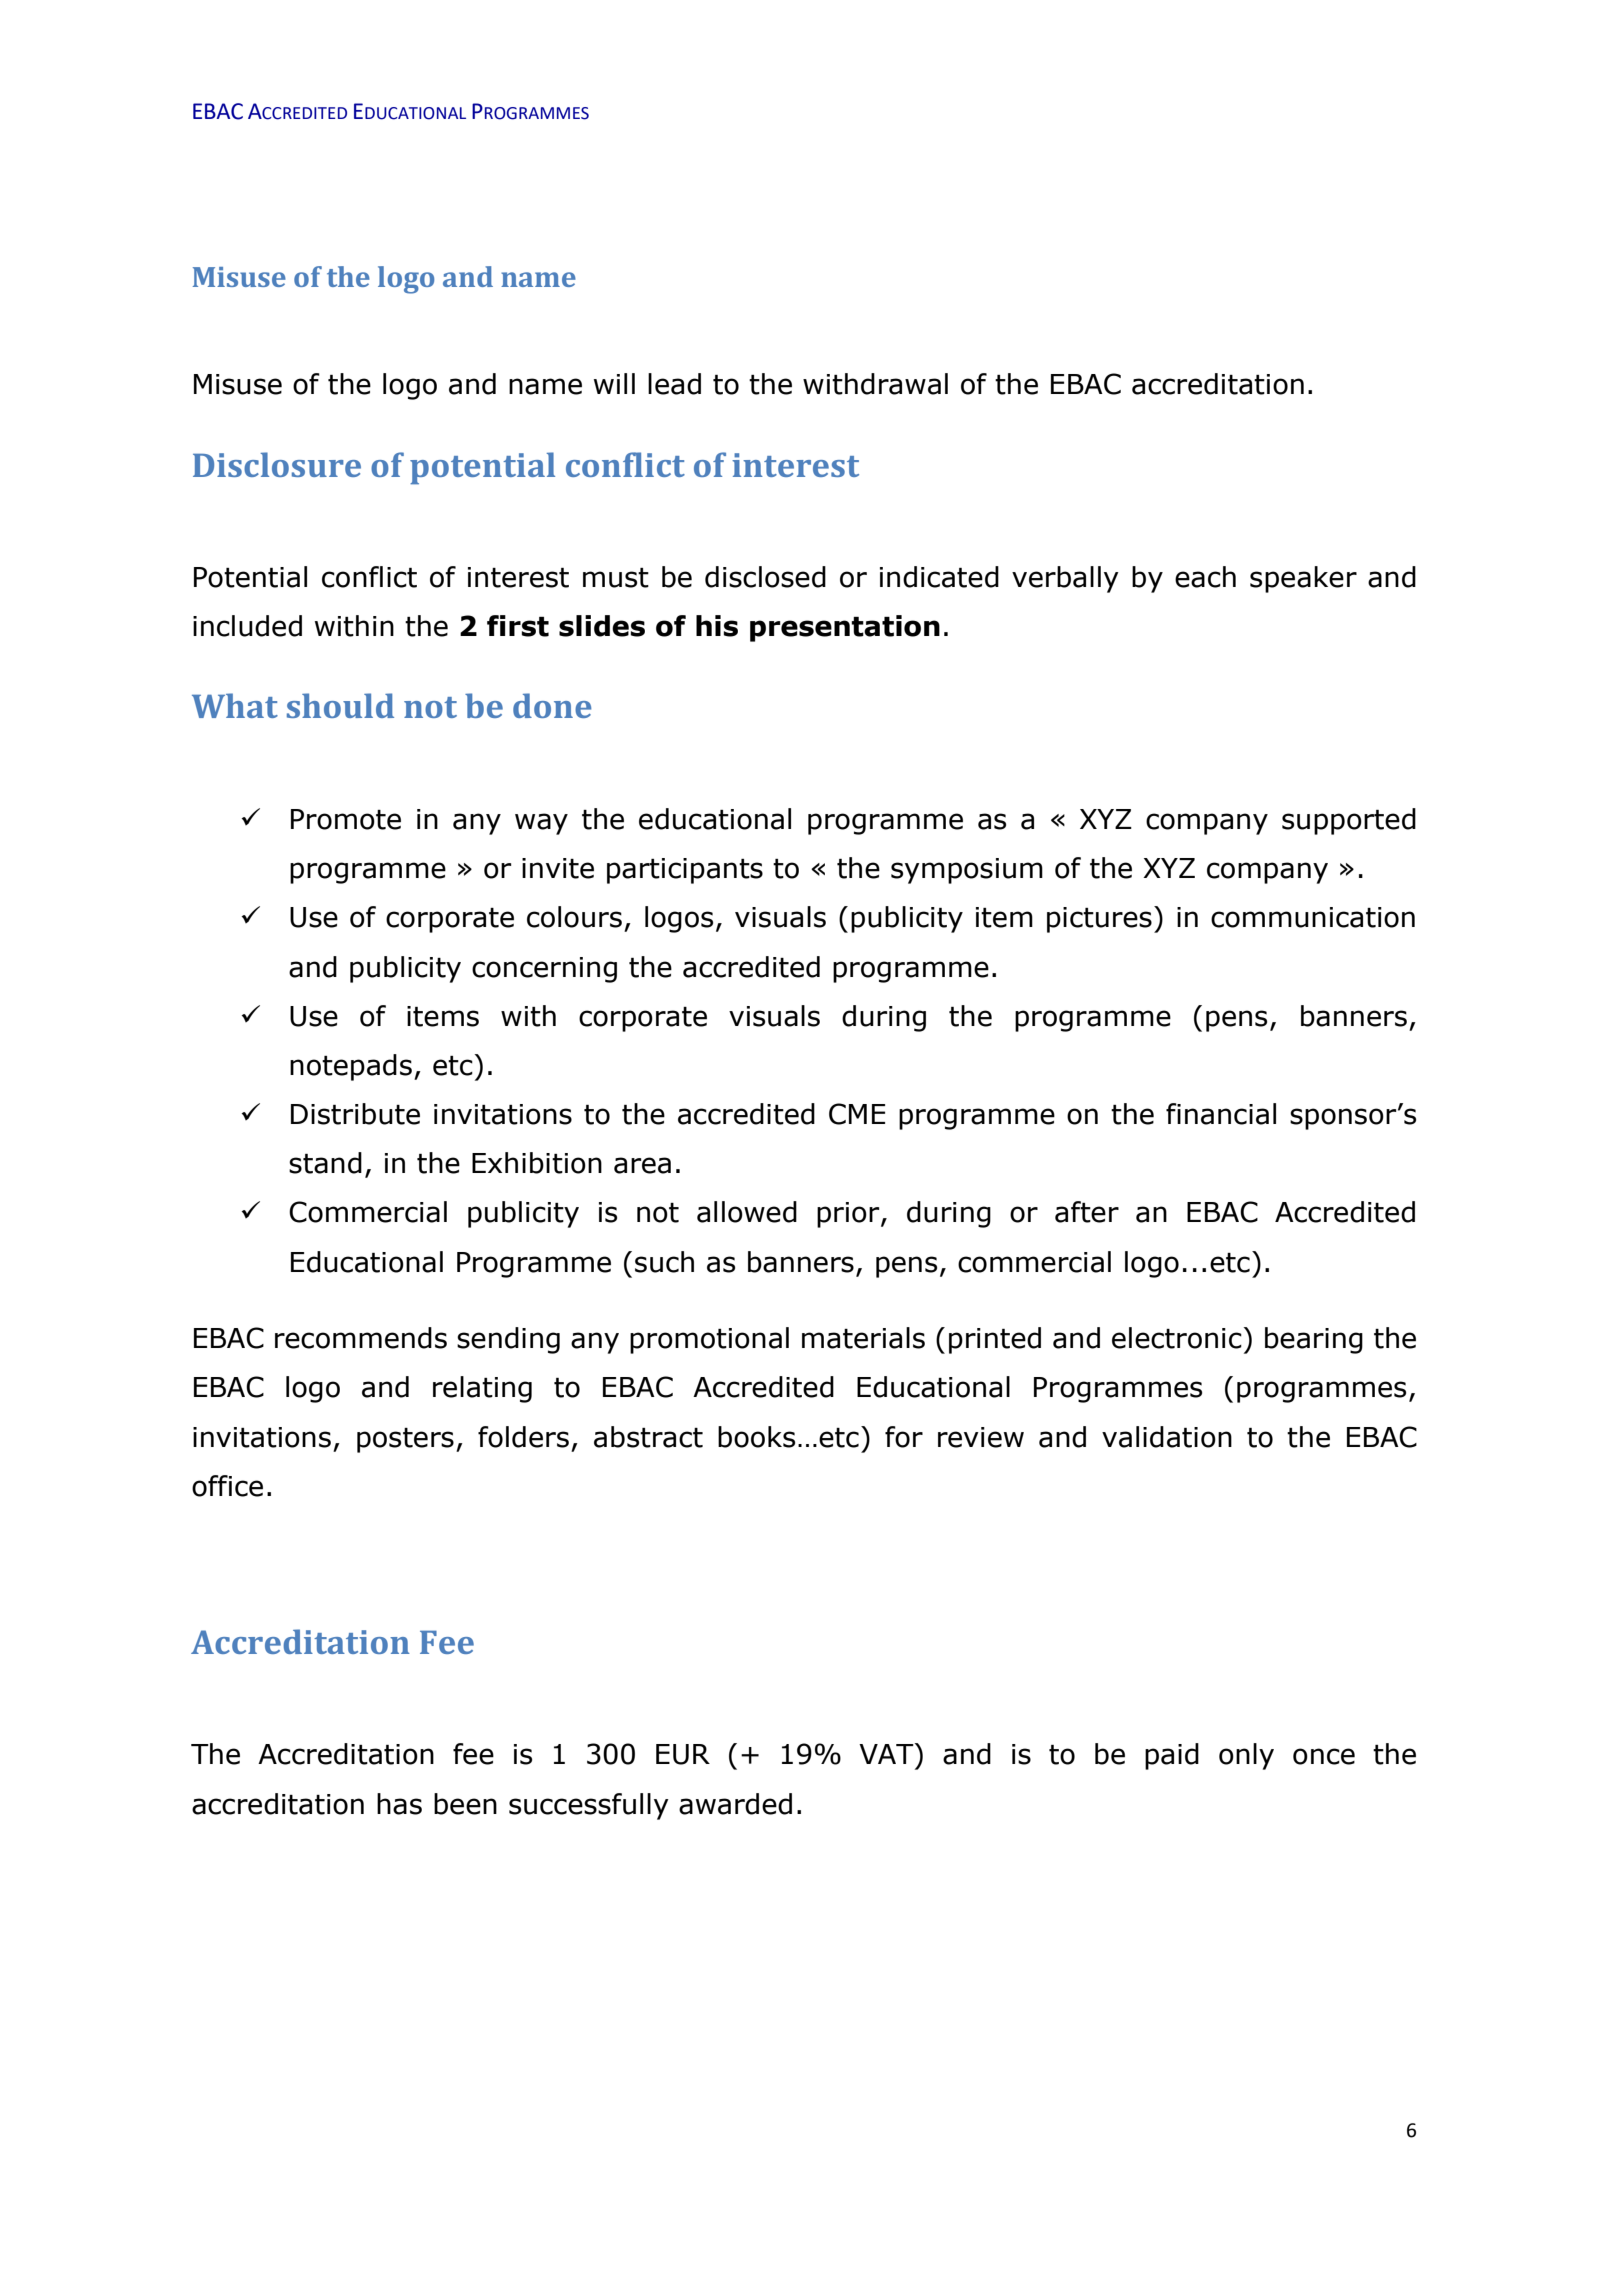 The image size is (1608, 2275). I want to click on communication, so click(1313, 917).
